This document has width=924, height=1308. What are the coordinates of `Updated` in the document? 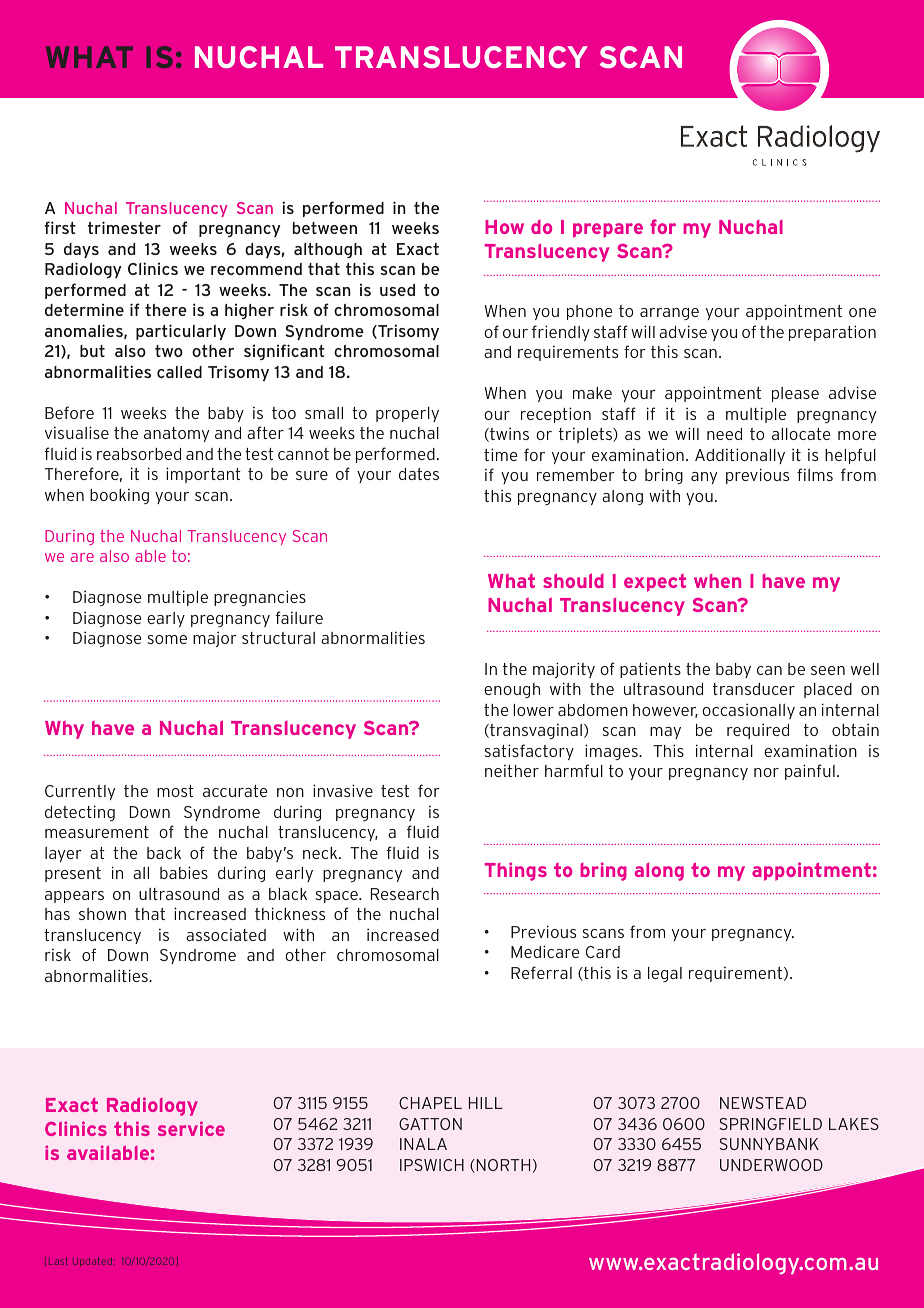 It's located at (93, 1262).
